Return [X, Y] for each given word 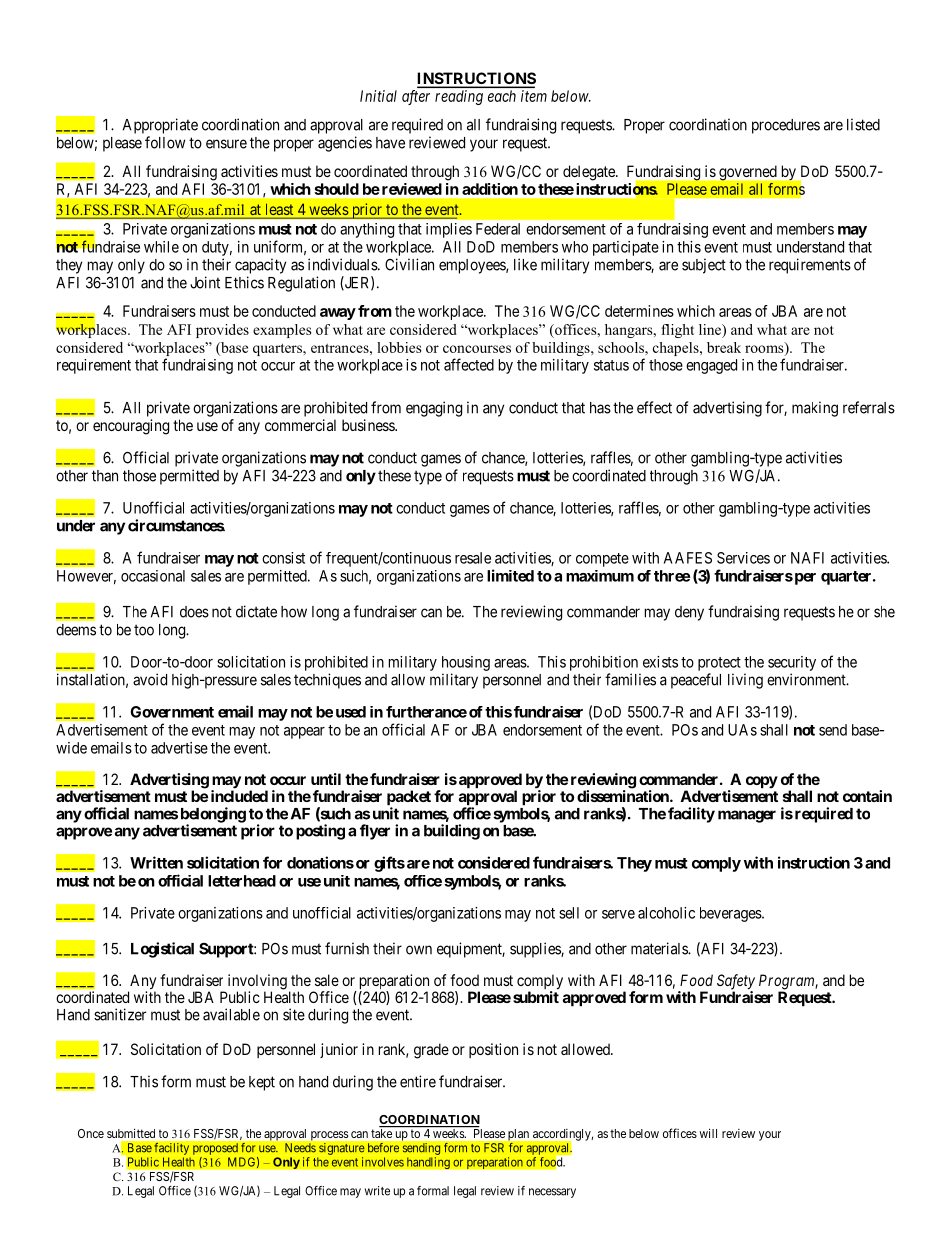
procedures [786, 126]
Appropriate [160, 126]
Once [91, 1133]
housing [466, 663]
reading [459, 97]
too [144, 630]
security [792, 663]
